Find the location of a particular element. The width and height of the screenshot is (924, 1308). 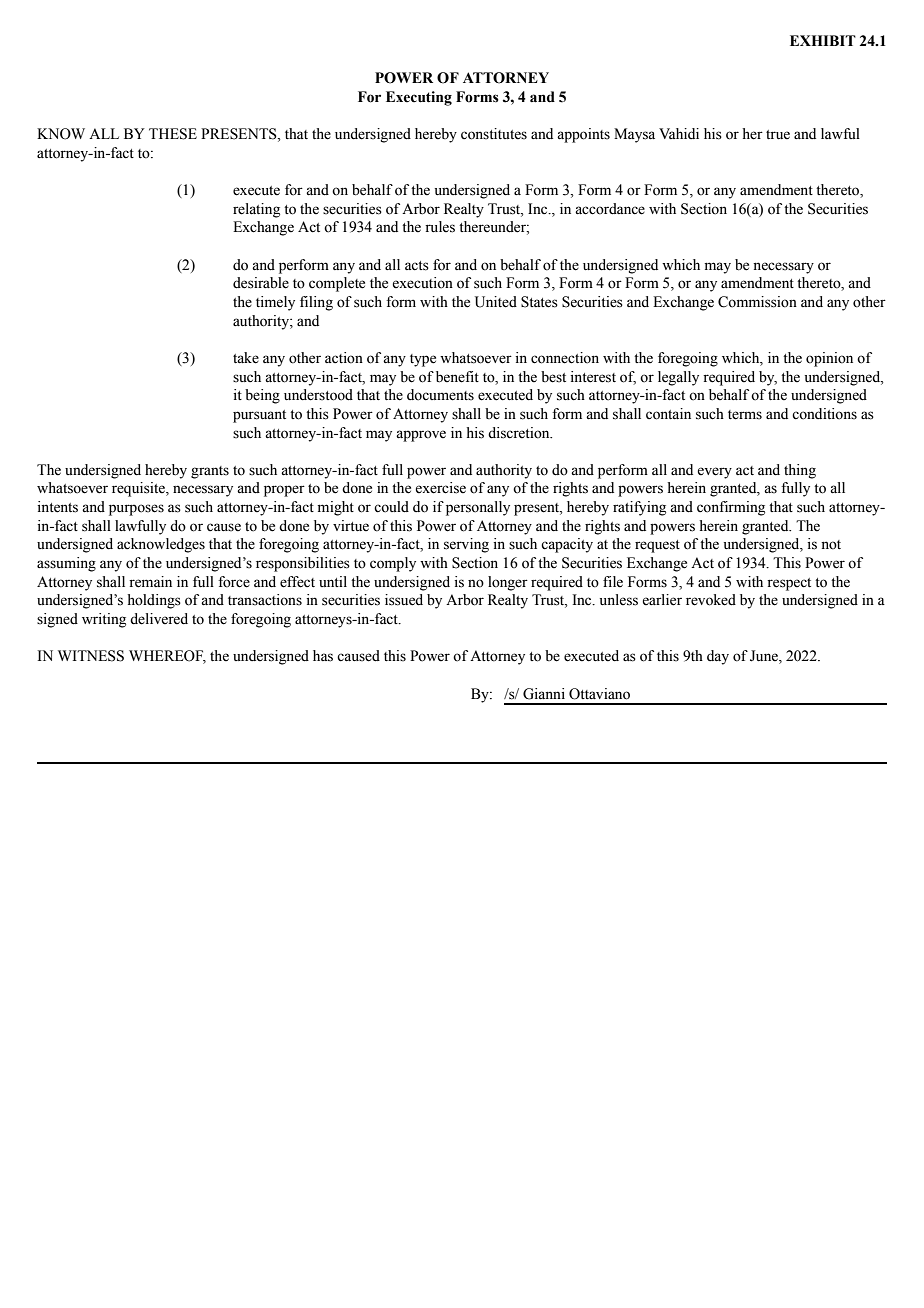

confirming is located at coordinates (731, 508).
